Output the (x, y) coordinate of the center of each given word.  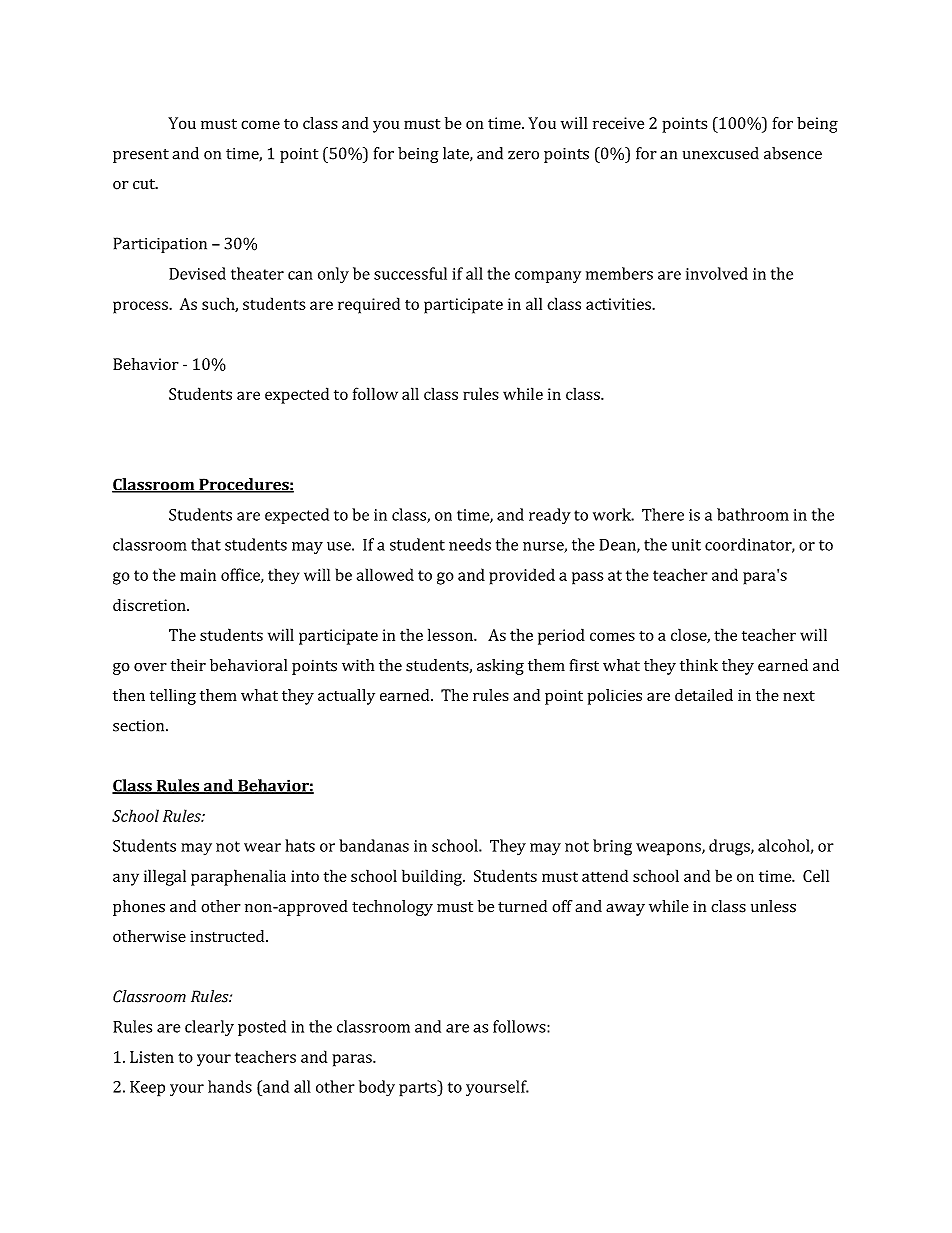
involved (717, 273)
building (433, 877)
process (141, 307)
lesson (451, 634)
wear (262, 847)
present (141, 156)
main (198, 575)
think (699, 665)
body (377, 1088)
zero (523, 155)
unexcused (721, 153)
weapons (669, 849)
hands (230, 1086)
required (369, 305)
